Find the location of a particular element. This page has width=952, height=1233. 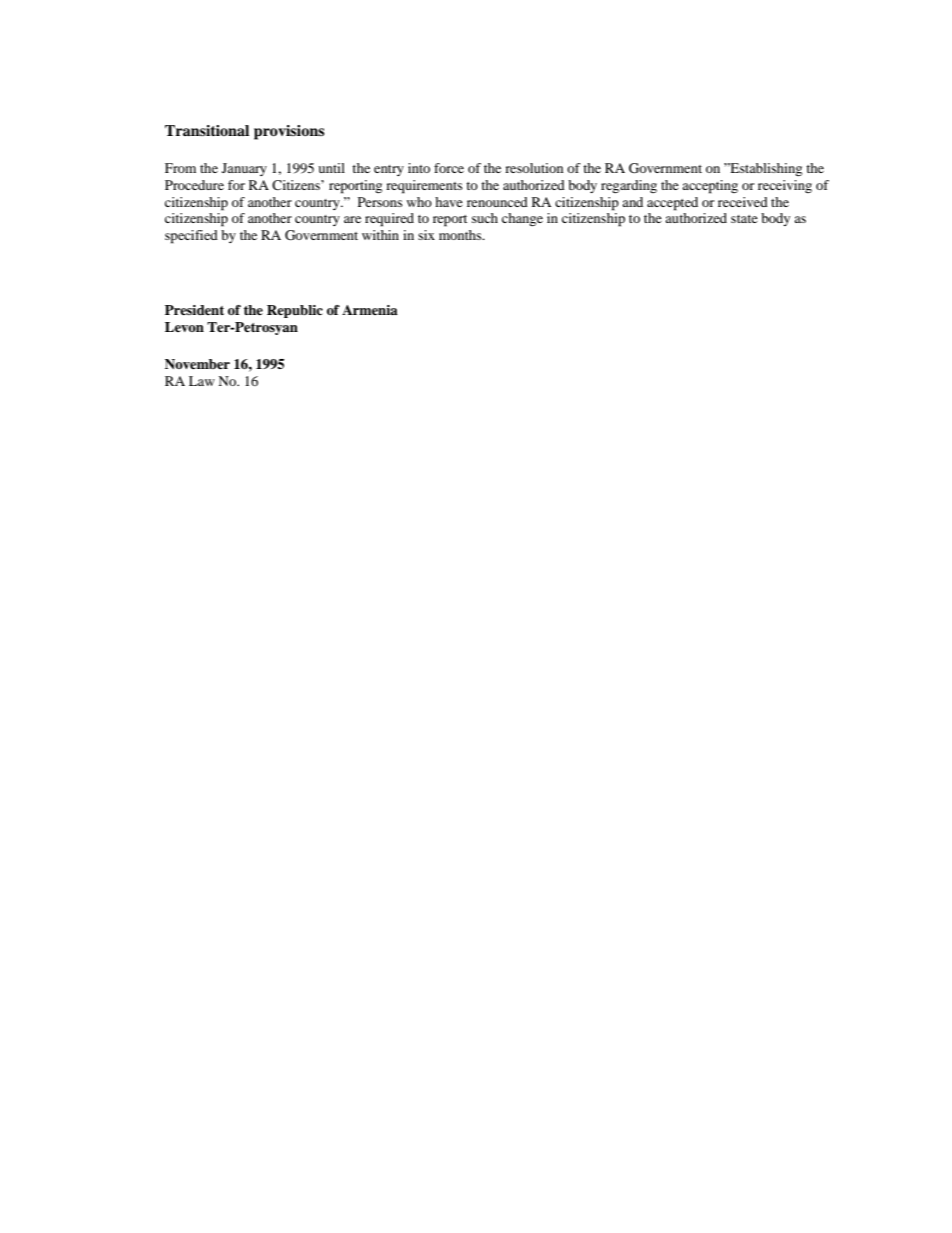

Law is located at coordinates (202, 381).
